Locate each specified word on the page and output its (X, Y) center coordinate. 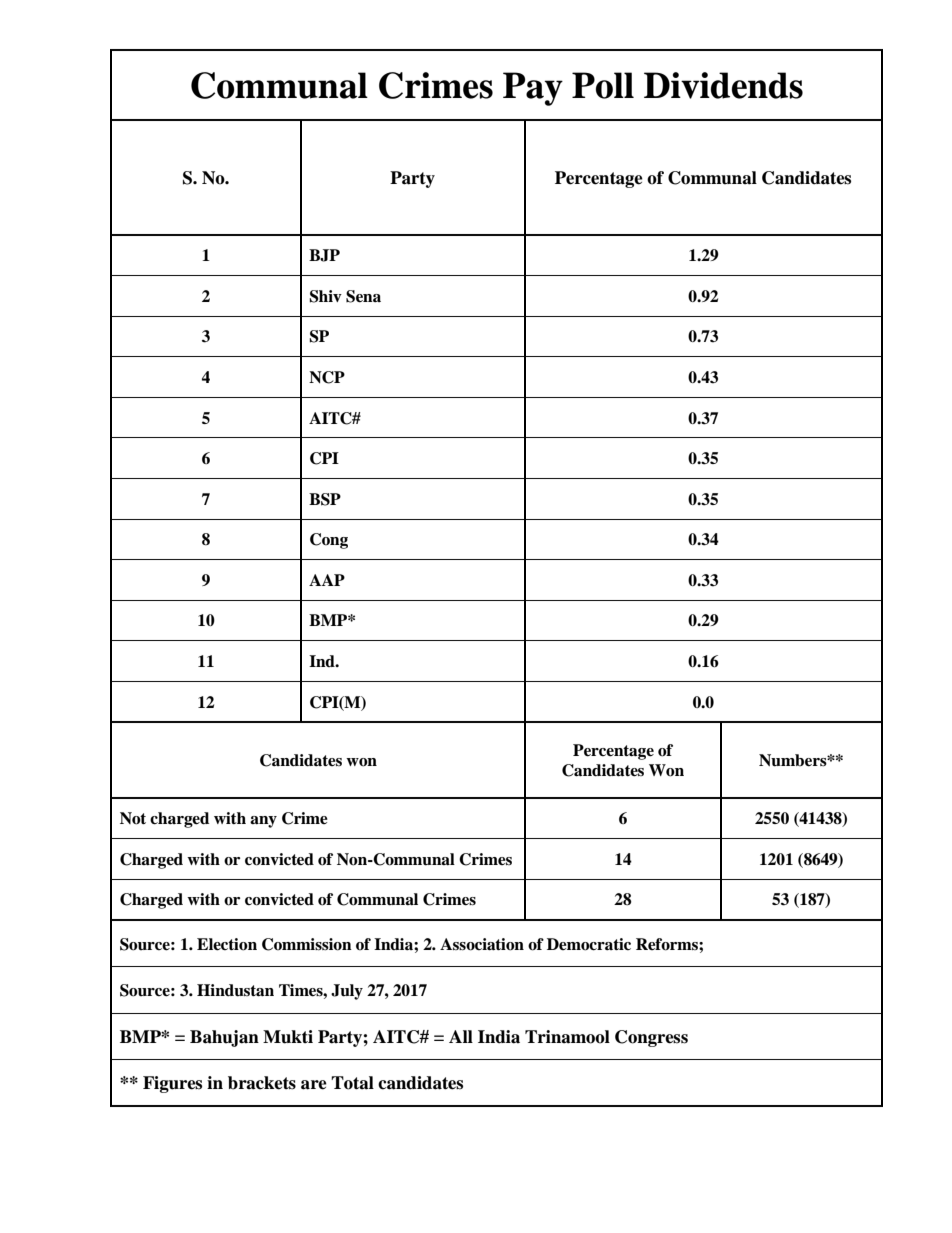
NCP (327, 377)
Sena (363, 296)
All (461, 1036)
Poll (603, 85)
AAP (327, 580)
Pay (533, 89)
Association (482, 944)
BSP (325, 499)
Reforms (668, 944)
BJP (324, 255)
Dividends (723, 85)
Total (352, 1083)
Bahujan (224, 1038)
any (263, 822)
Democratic (589, 944)
